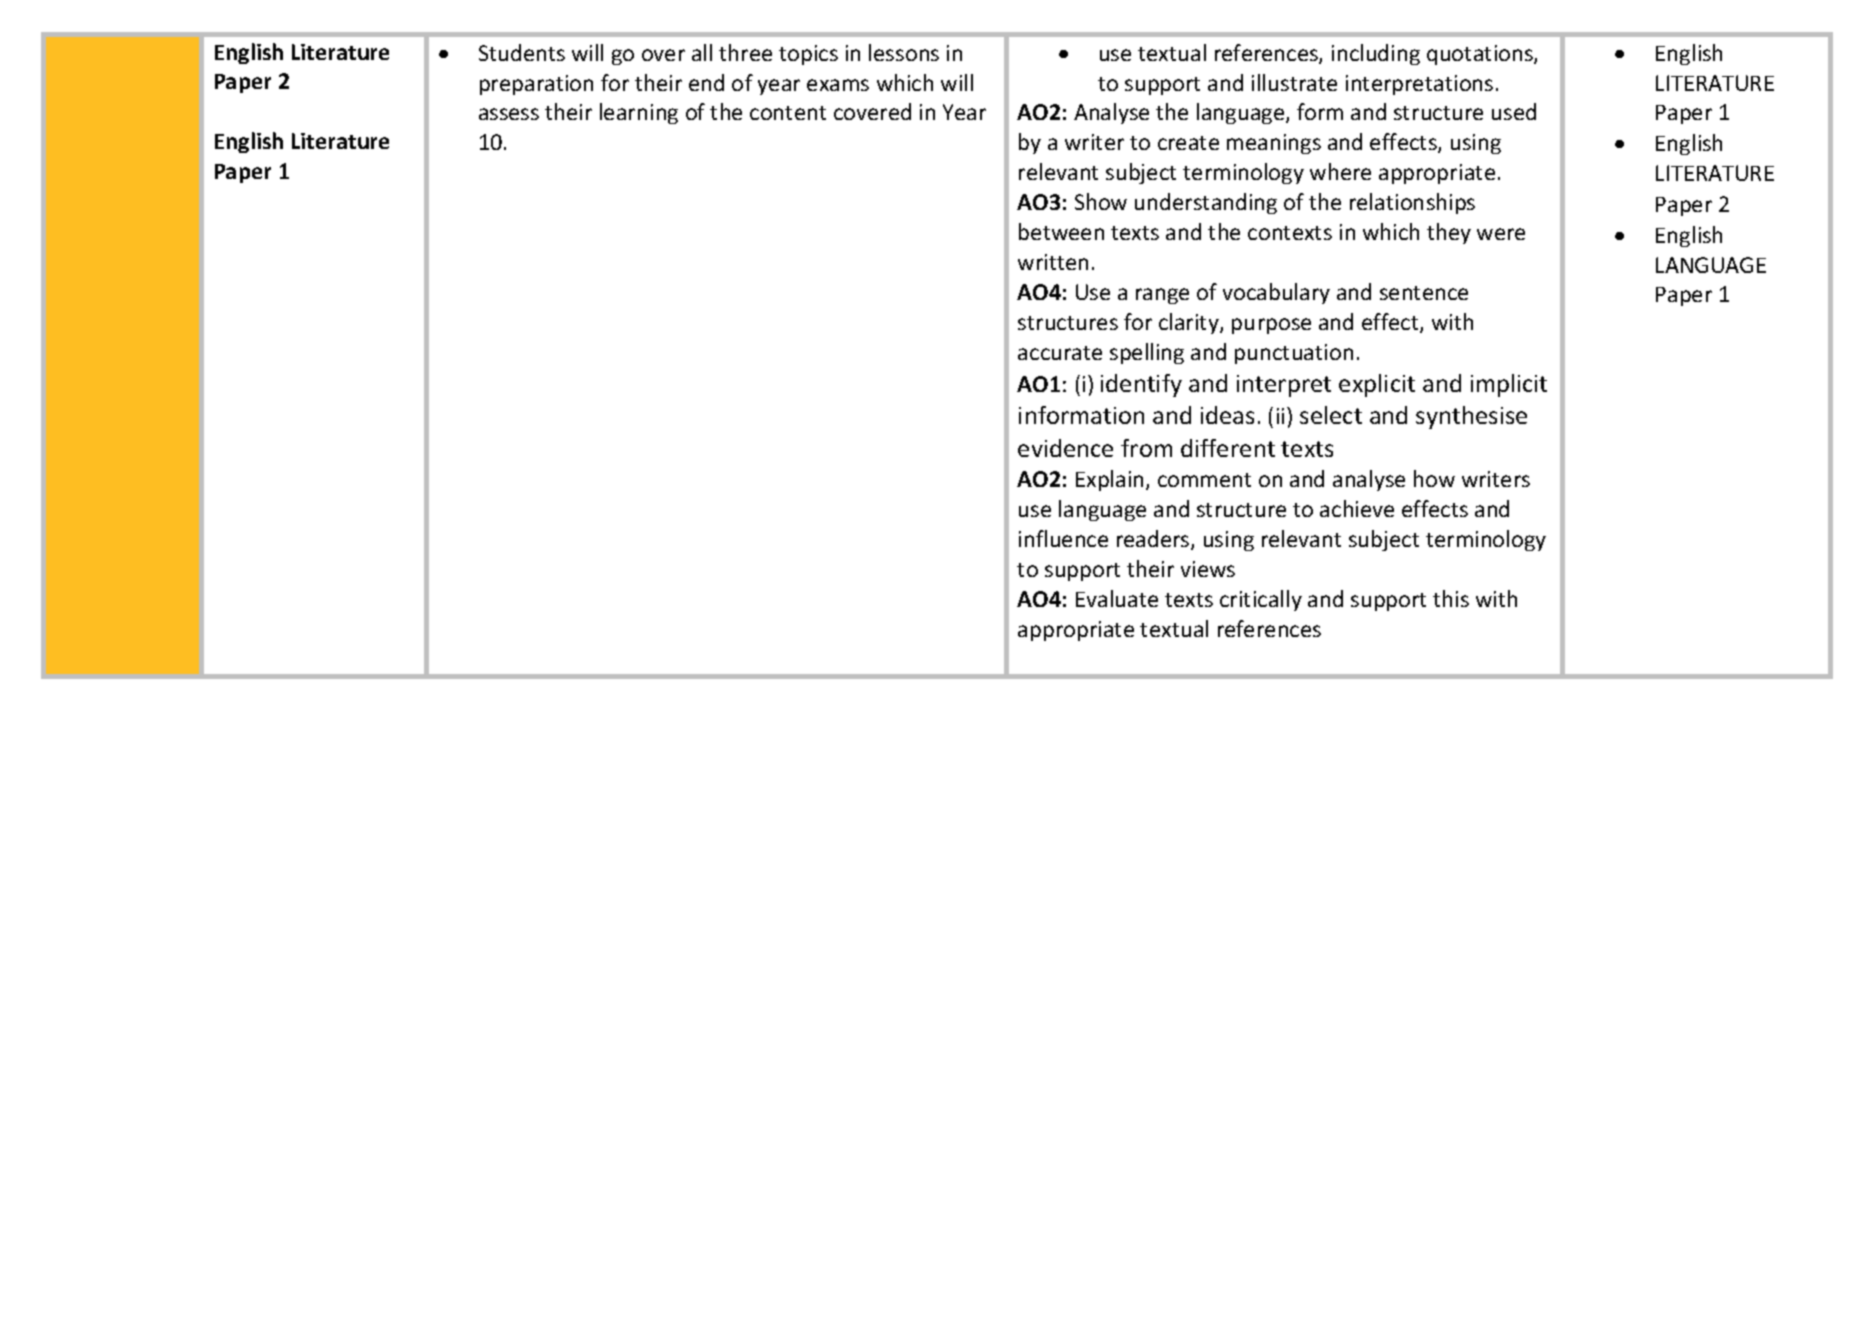  I want to click on including, so click(1376, 54).
